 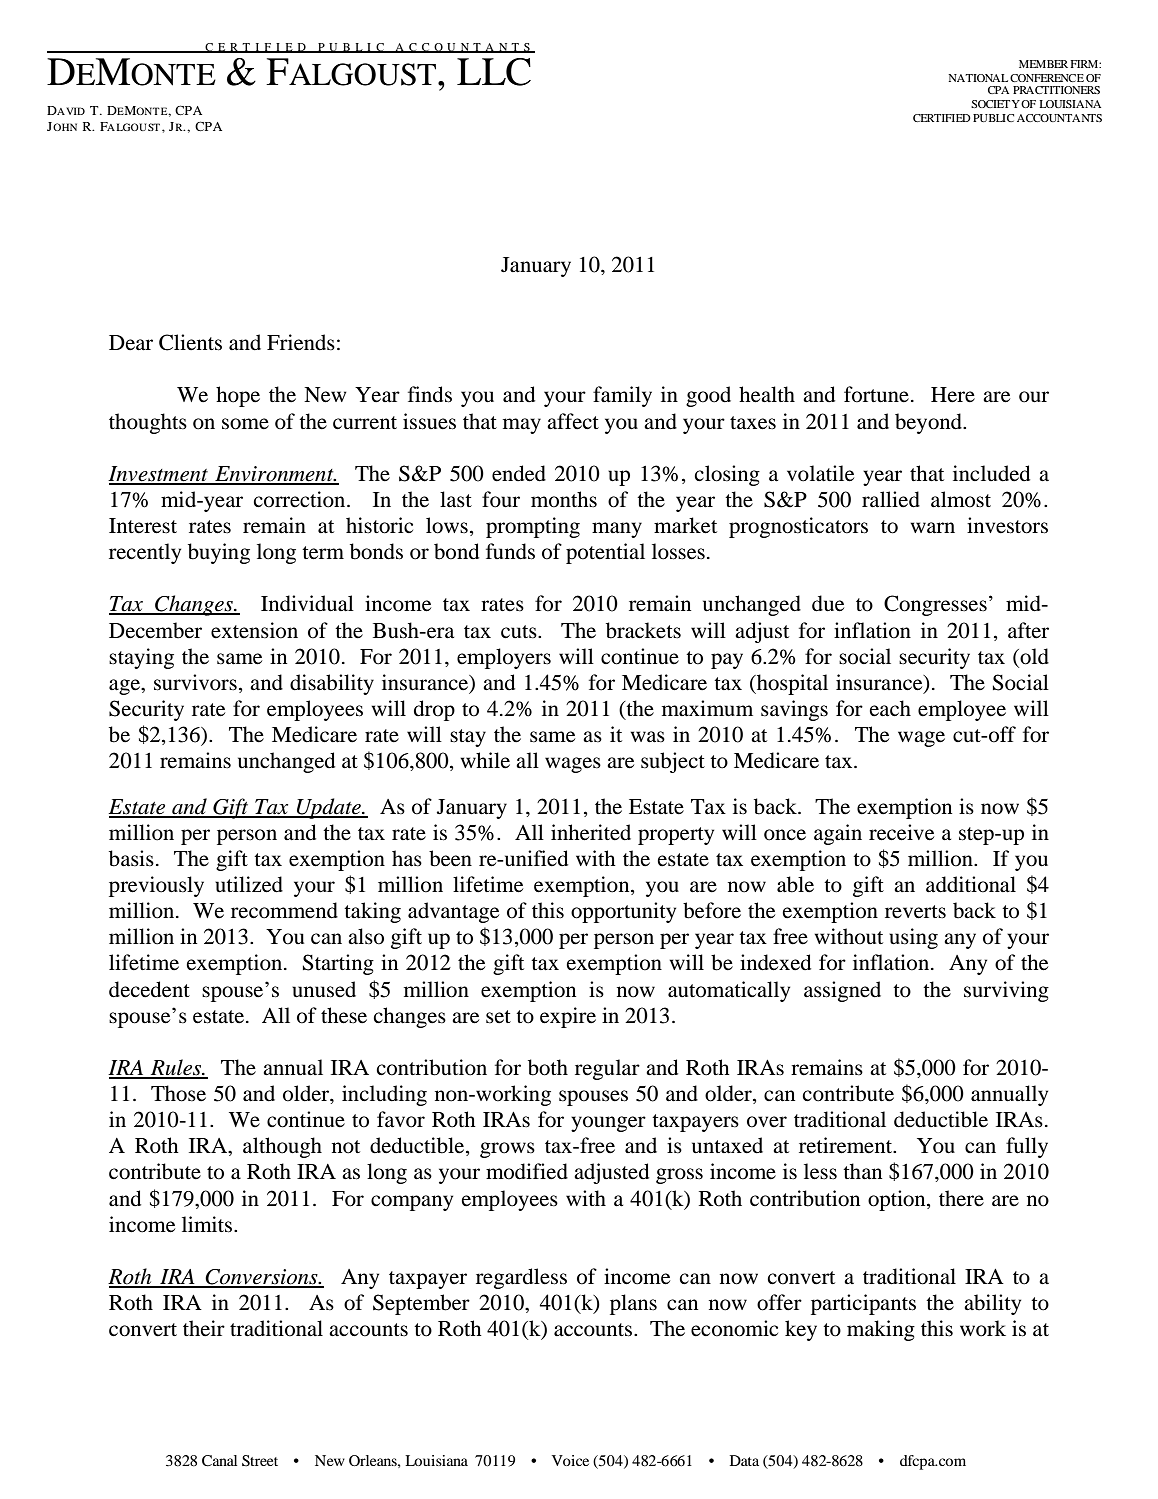 I want to click on buying, so click(x=219, y=553).
